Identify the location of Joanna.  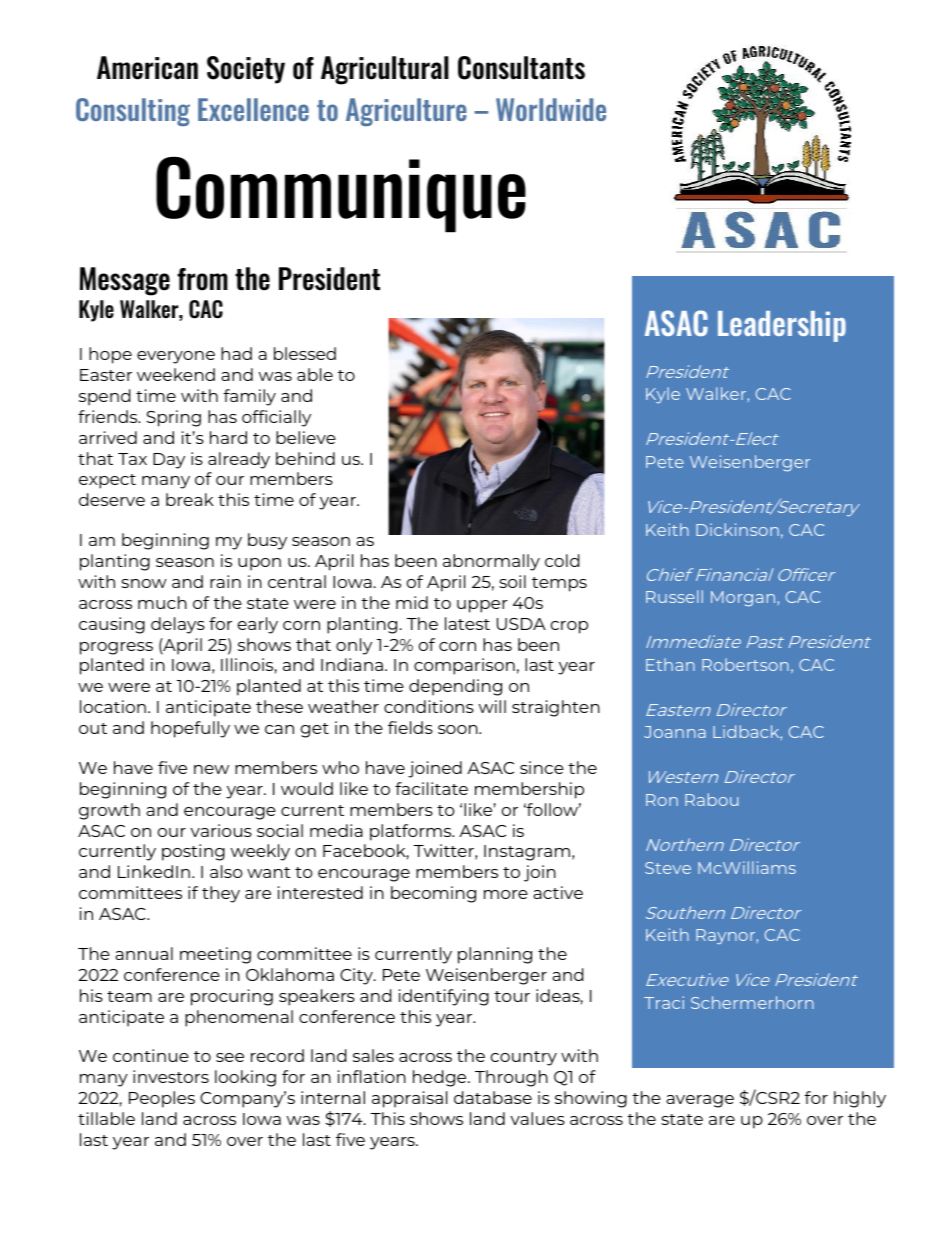
(675, 732).
